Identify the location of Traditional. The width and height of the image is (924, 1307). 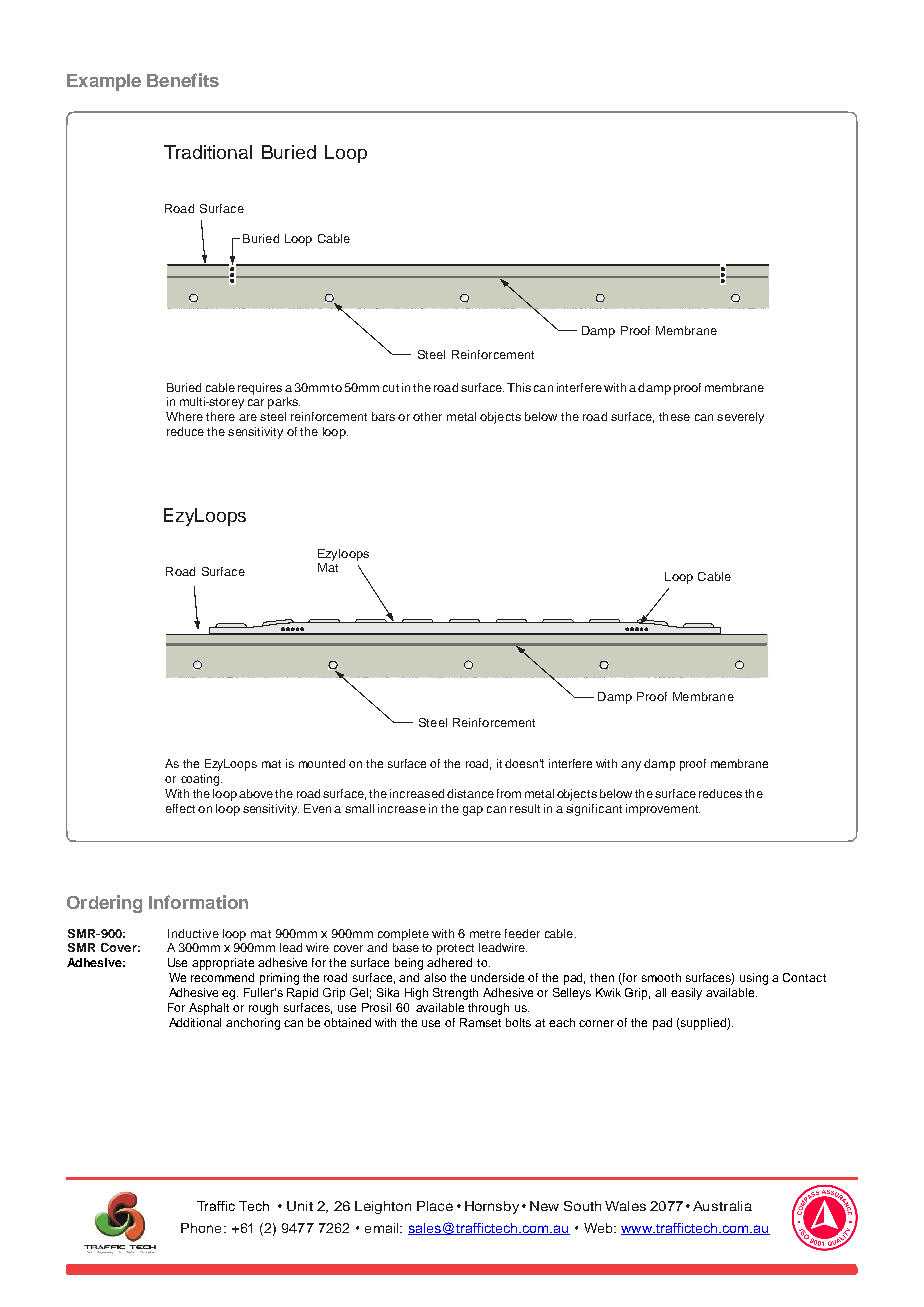
(208, 152).
